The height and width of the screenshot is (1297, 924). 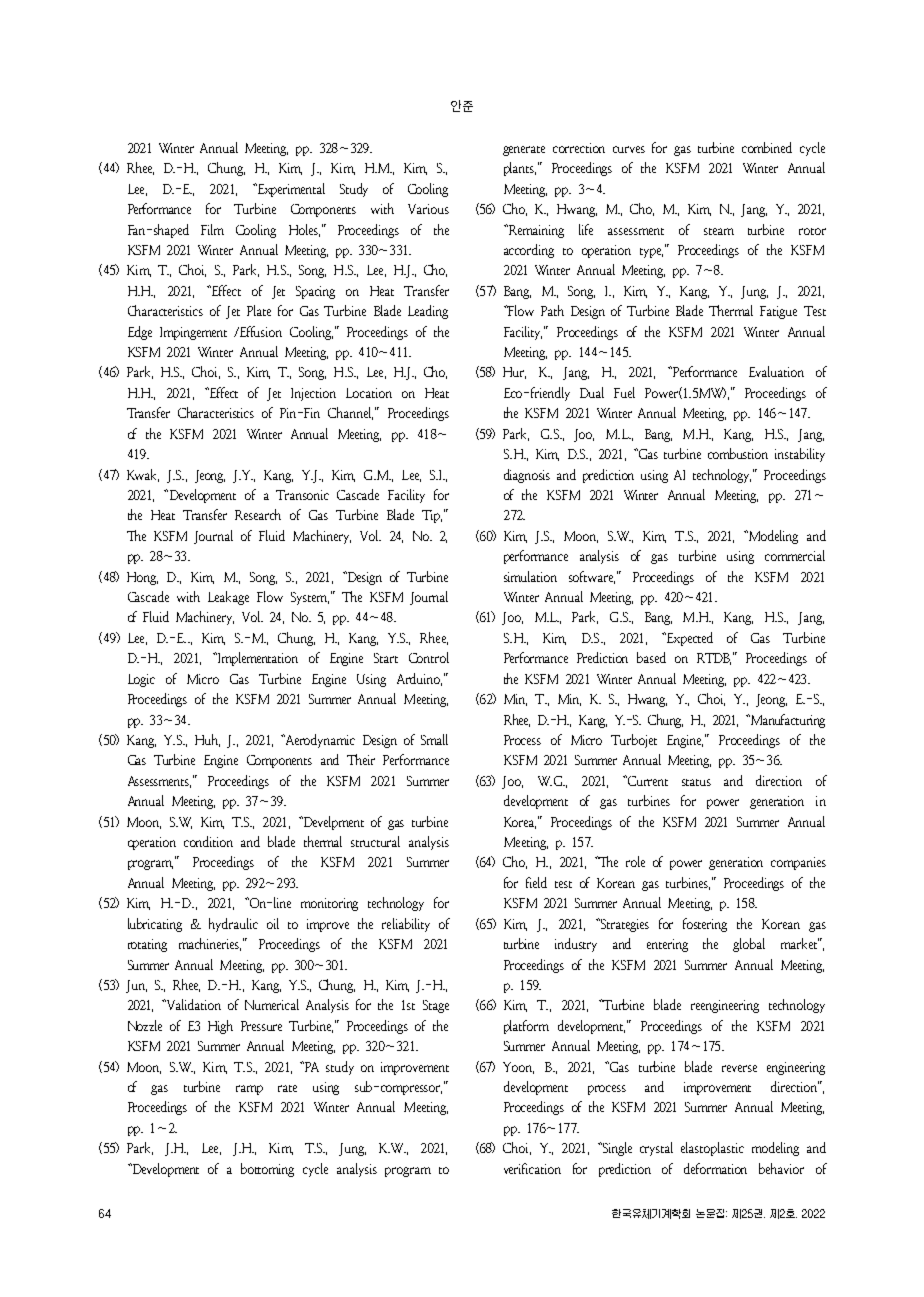 What do you see at coordinates (406, 925) in the screenshot?
I see `reliability` at bounding box center [406, 925].
